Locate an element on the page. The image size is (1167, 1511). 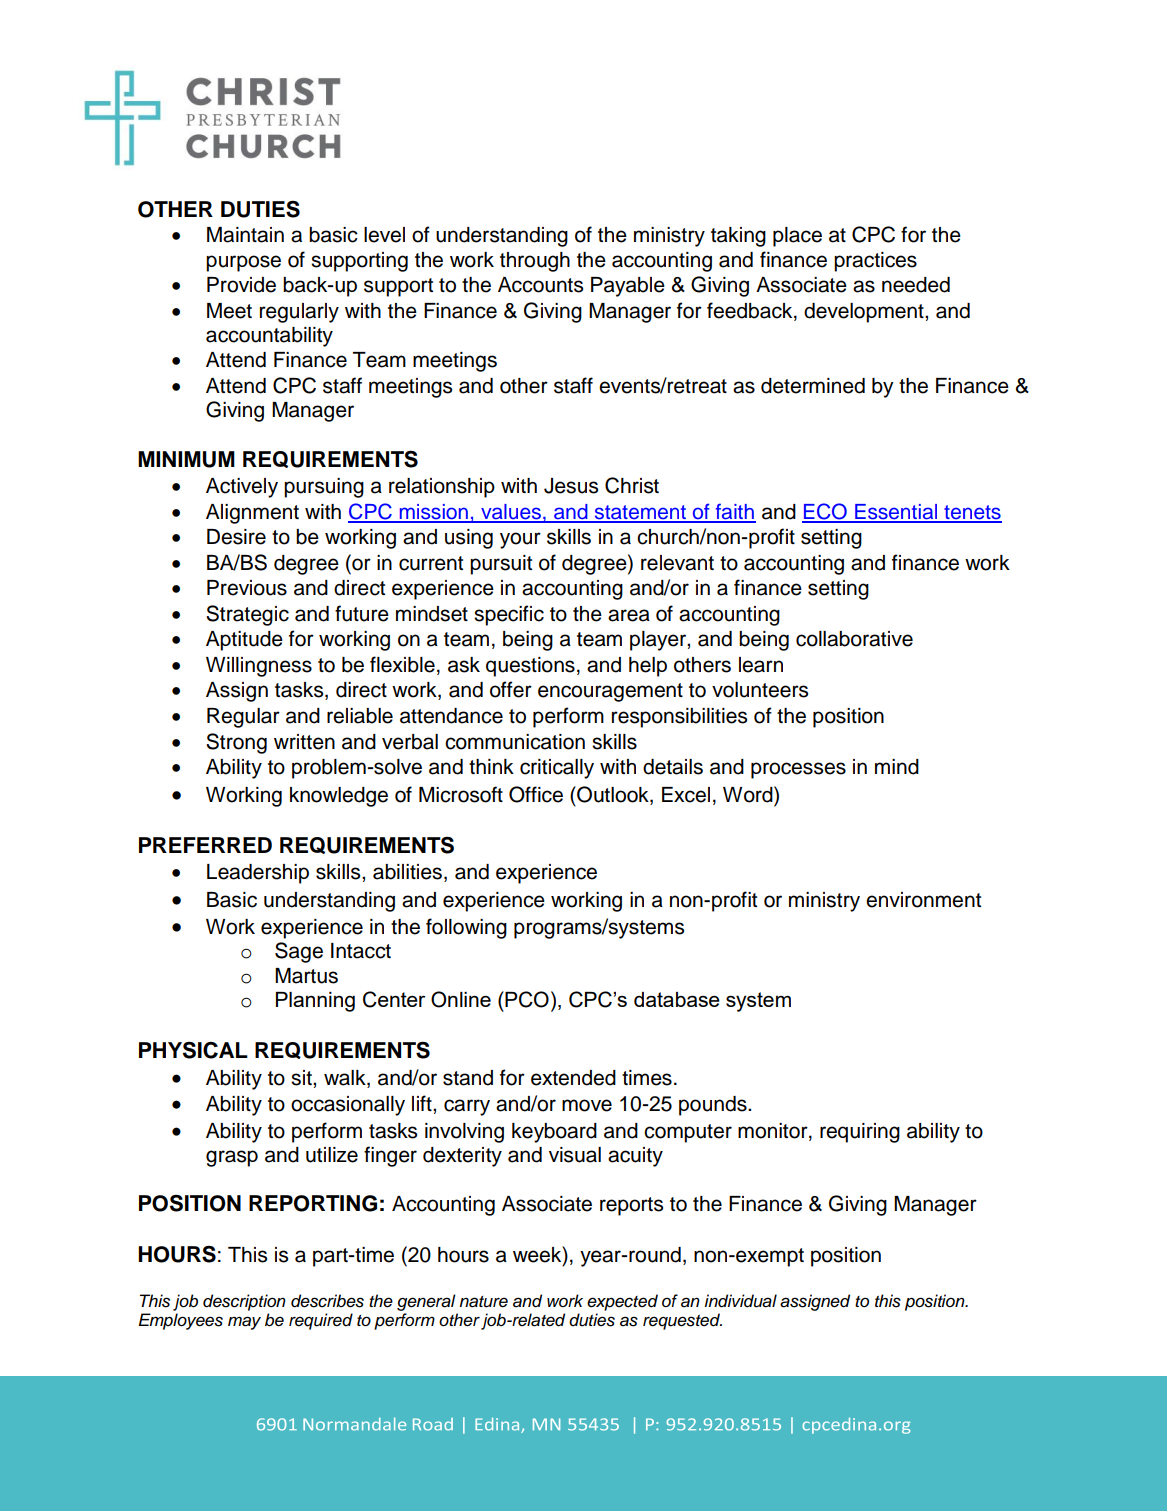
your is located at coordinates (520, 540).
